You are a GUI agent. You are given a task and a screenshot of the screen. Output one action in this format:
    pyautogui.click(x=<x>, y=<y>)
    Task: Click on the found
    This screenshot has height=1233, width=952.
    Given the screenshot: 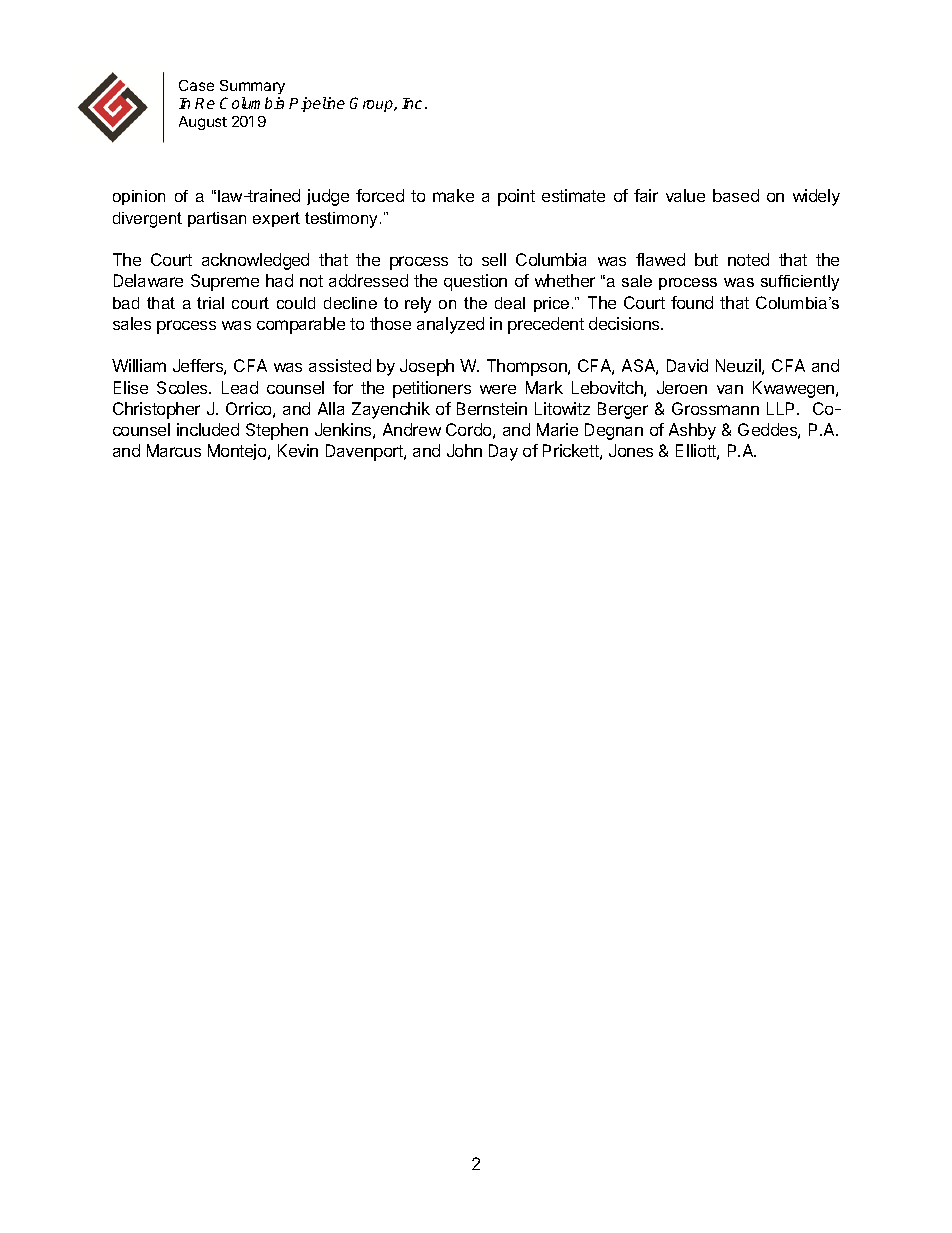 What is the action you would take?
    pyautogui.click(x=692, y=302)
